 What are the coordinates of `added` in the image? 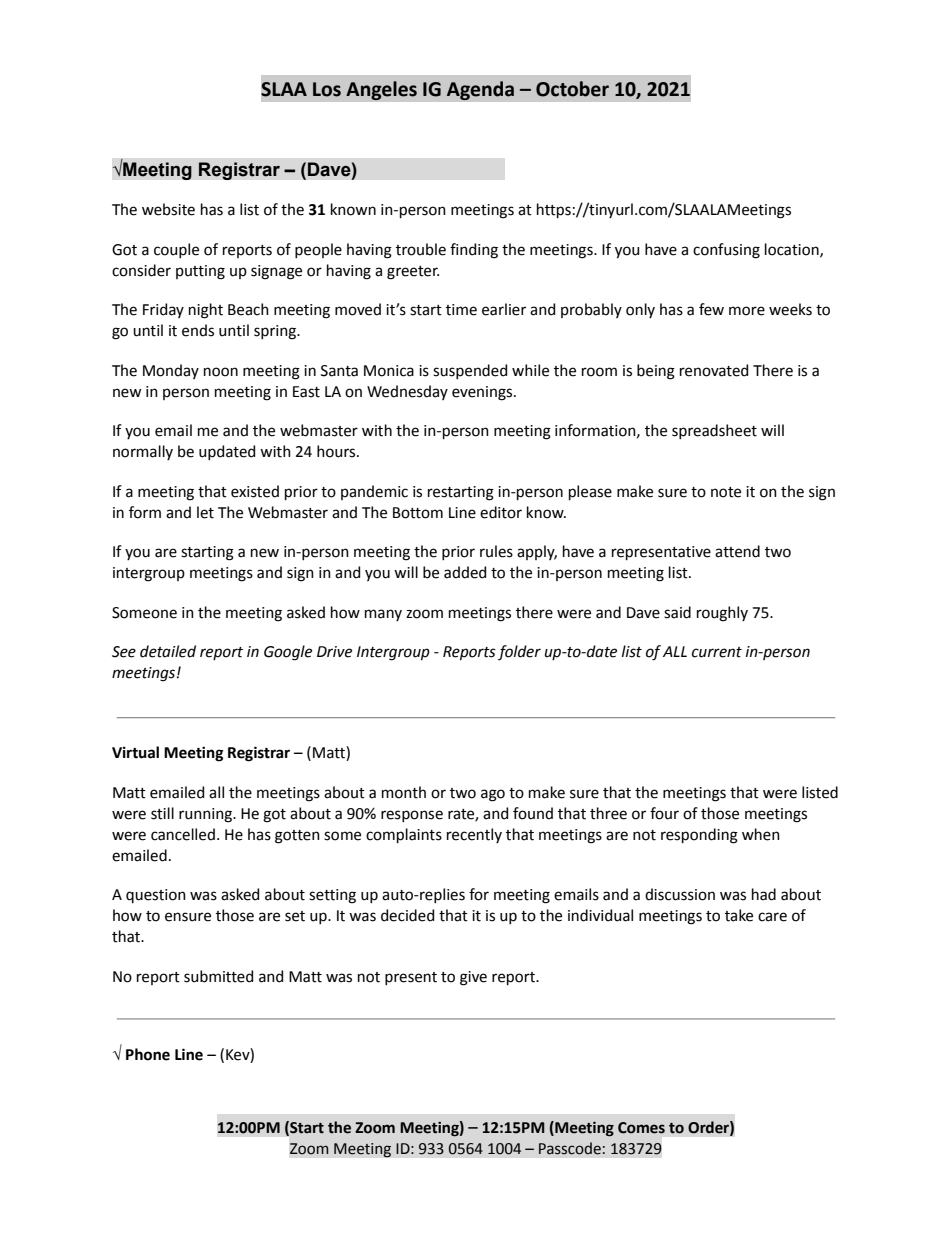 It's located at (465, 572).
